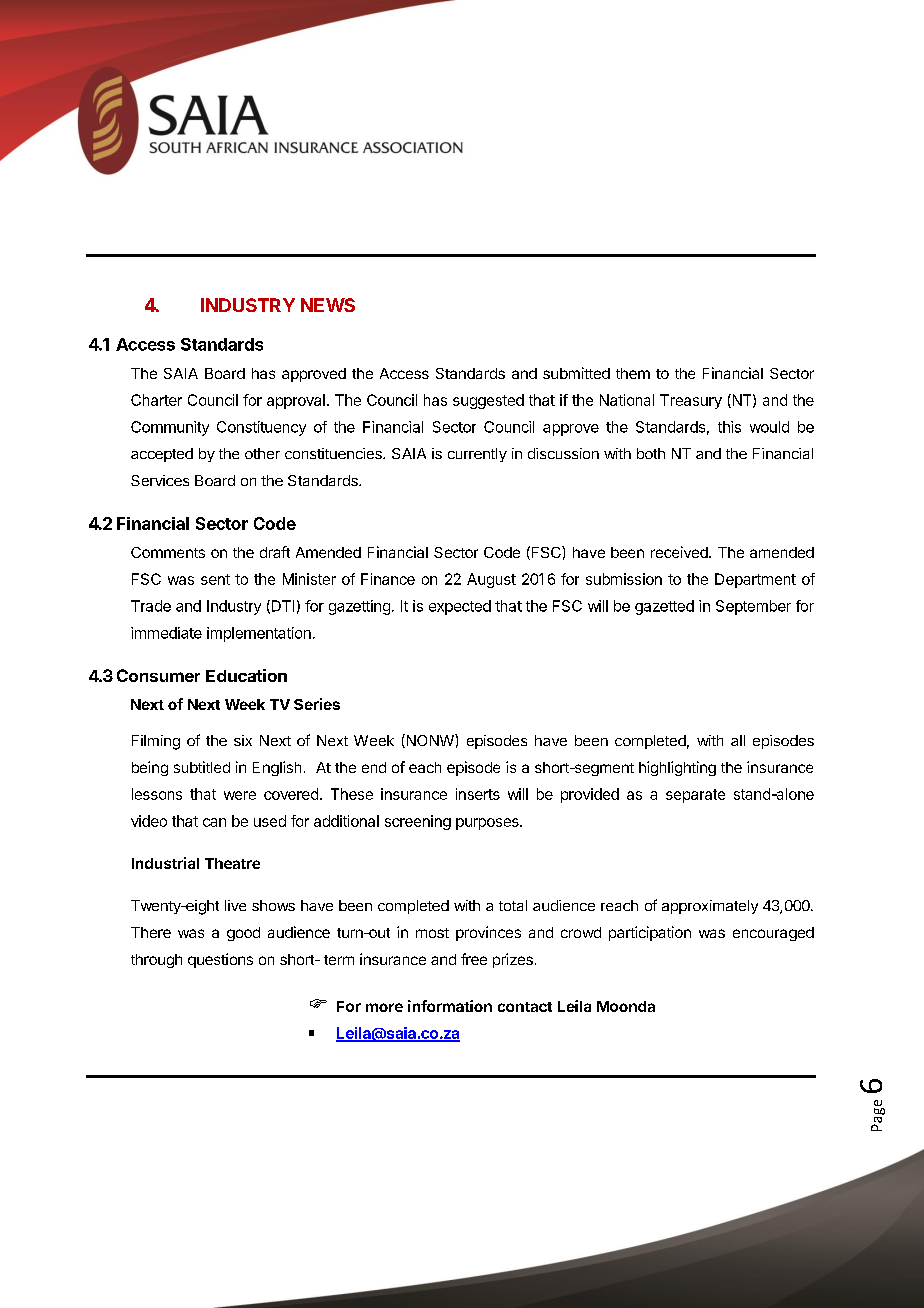 The height and width of the document is (1308, 924). What do you see at coordinates (488, 401) in the document?
I see `suggested` at bounding box center [488, 401].
